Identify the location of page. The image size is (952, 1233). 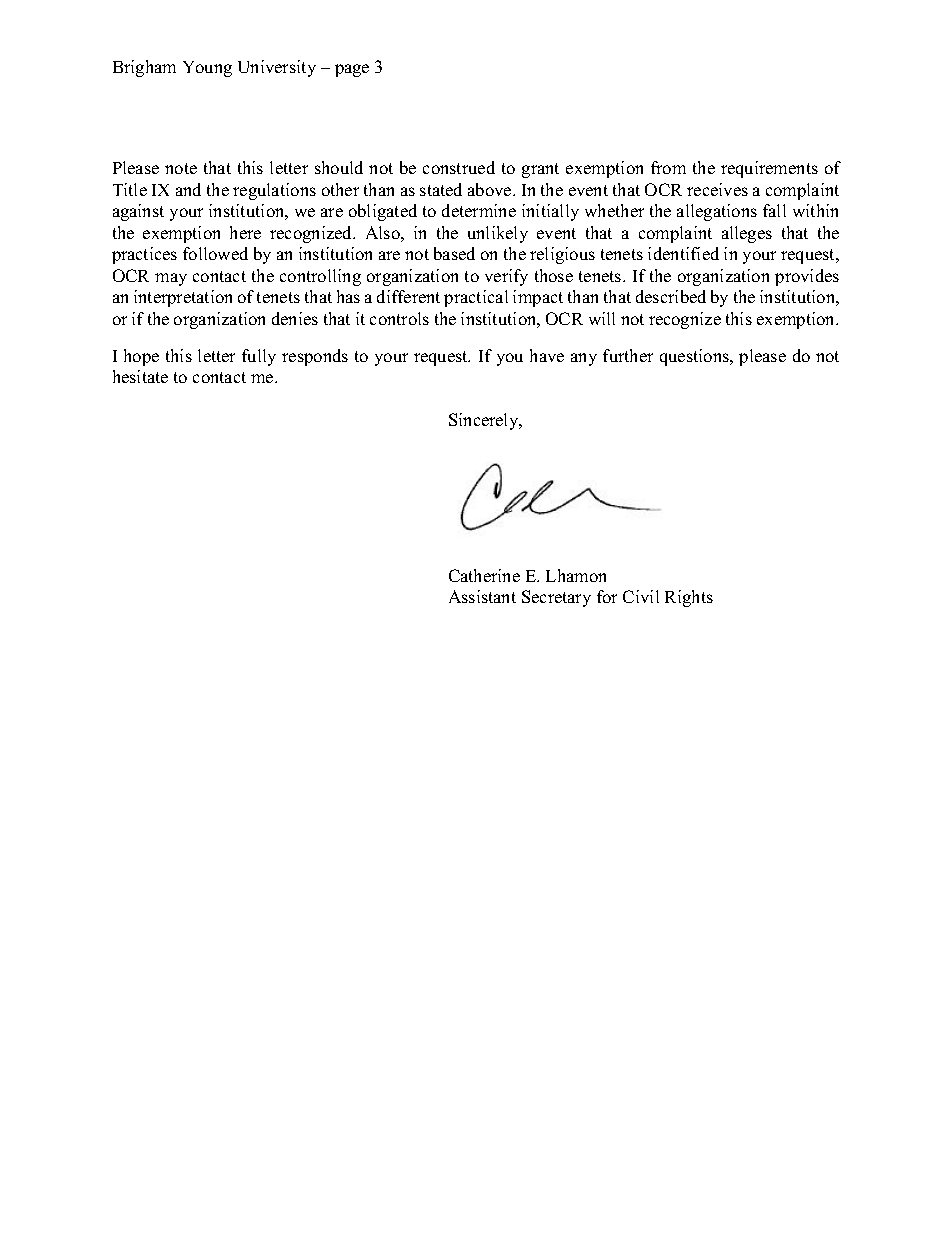
(352, 70).
